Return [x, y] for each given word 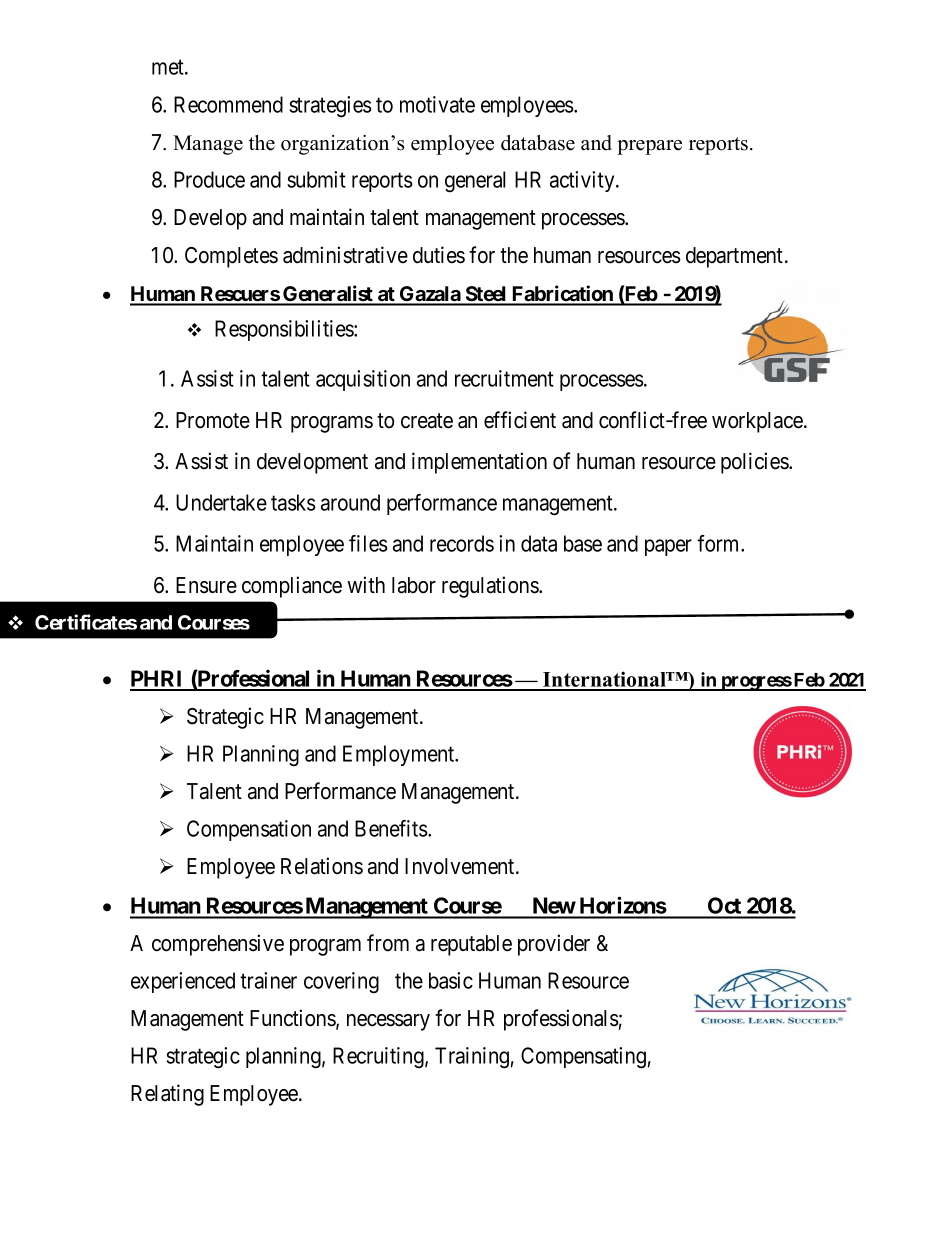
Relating [167, 1095]
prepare [649, 147]
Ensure [206, 585]
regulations [491, 587]
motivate [437, 104]
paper [668, 547]
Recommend [228, 104]
